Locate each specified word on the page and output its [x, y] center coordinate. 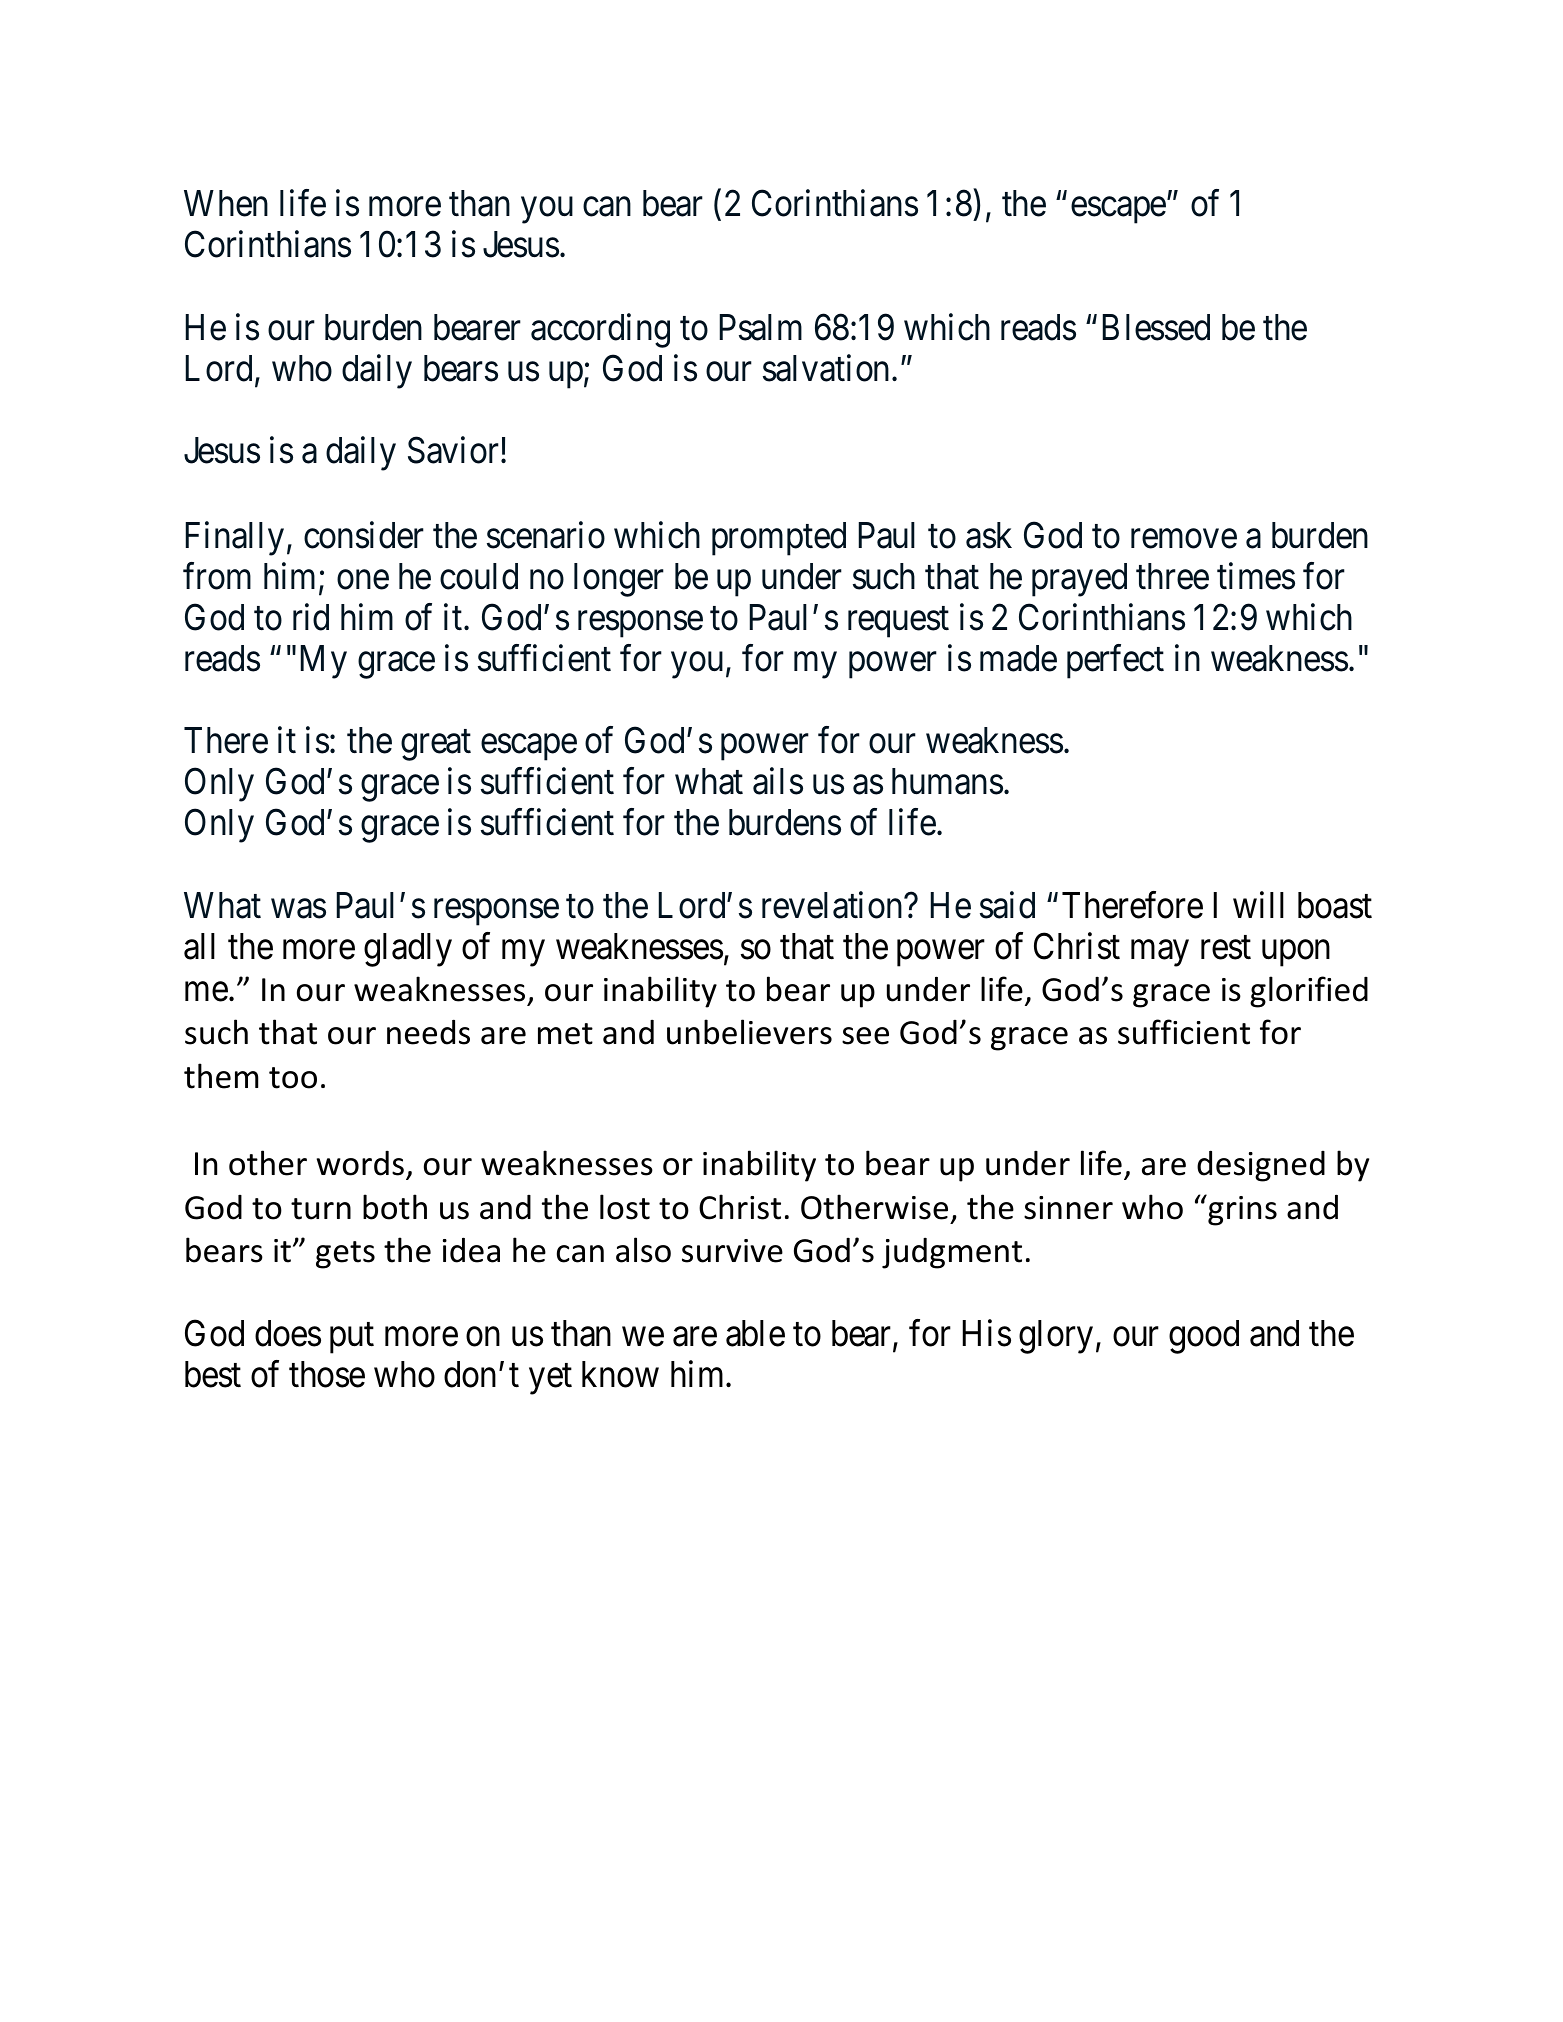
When [226, 203]
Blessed [1156, 327]
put [352, 1339]
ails [778, 781]
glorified [1309, 992]
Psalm [761, 327]
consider [364, 535]
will [1258, 904]
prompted [779, 539]
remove [1184, 539]
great [436, 746]
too [293, 1078]
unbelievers [749, 1032]
